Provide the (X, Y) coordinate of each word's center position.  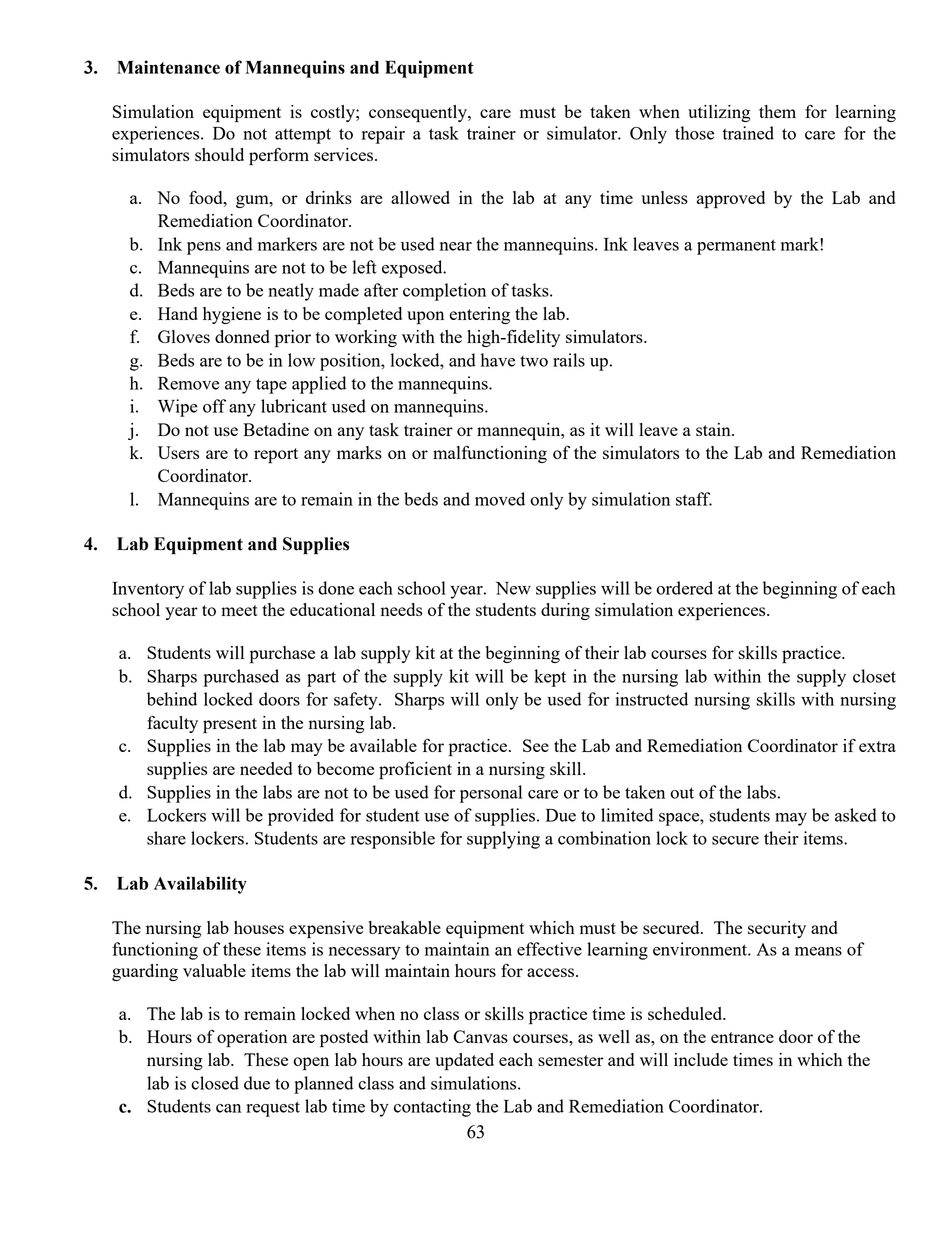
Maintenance (168, 67)
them (777, 111)
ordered (684, 588)
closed (215, 1083)
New (513, 588)
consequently (419, 114)
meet (239, 610)
